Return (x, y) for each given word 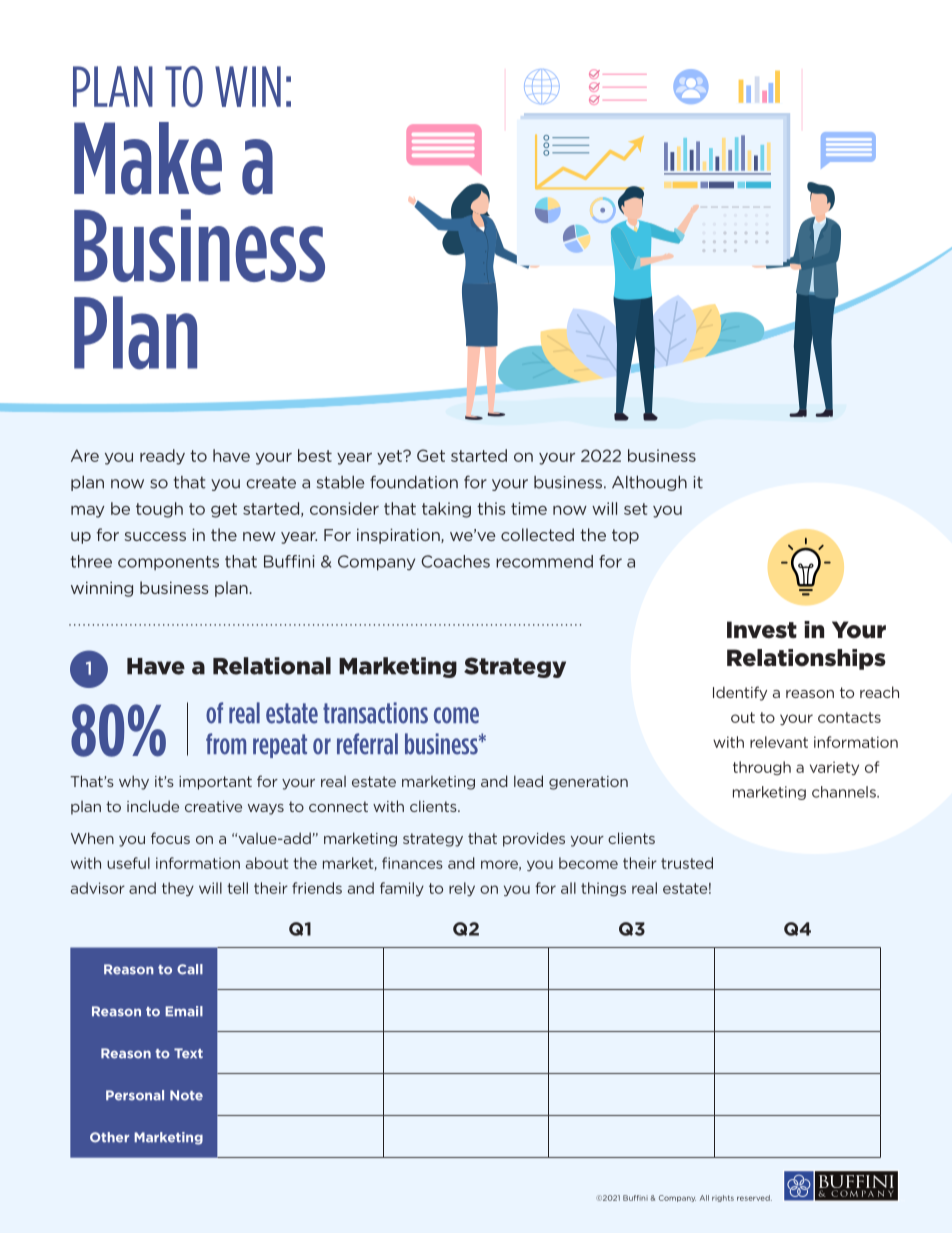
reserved (754, 1198)
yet (390, 457)
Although (649, 483)
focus (170, 838)
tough (159, 510)
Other (109, 1137)
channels (845, 792)
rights (723, 1198)
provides (534, 839)
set (636, 509)
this (491, 508)
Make (148, 158)
